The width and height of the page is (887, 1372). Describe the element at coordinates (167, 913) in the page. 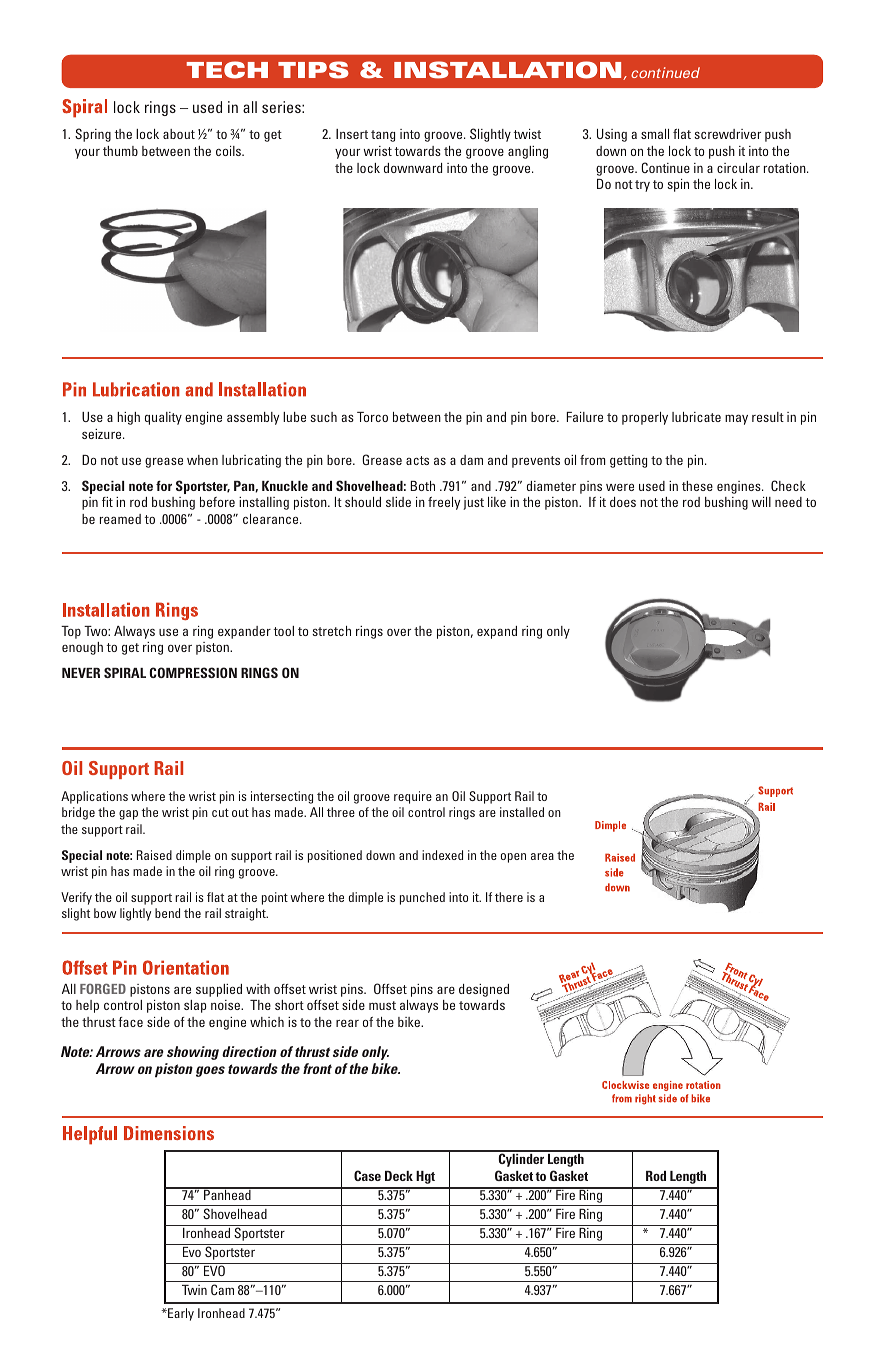

I see `bend` at that location.
